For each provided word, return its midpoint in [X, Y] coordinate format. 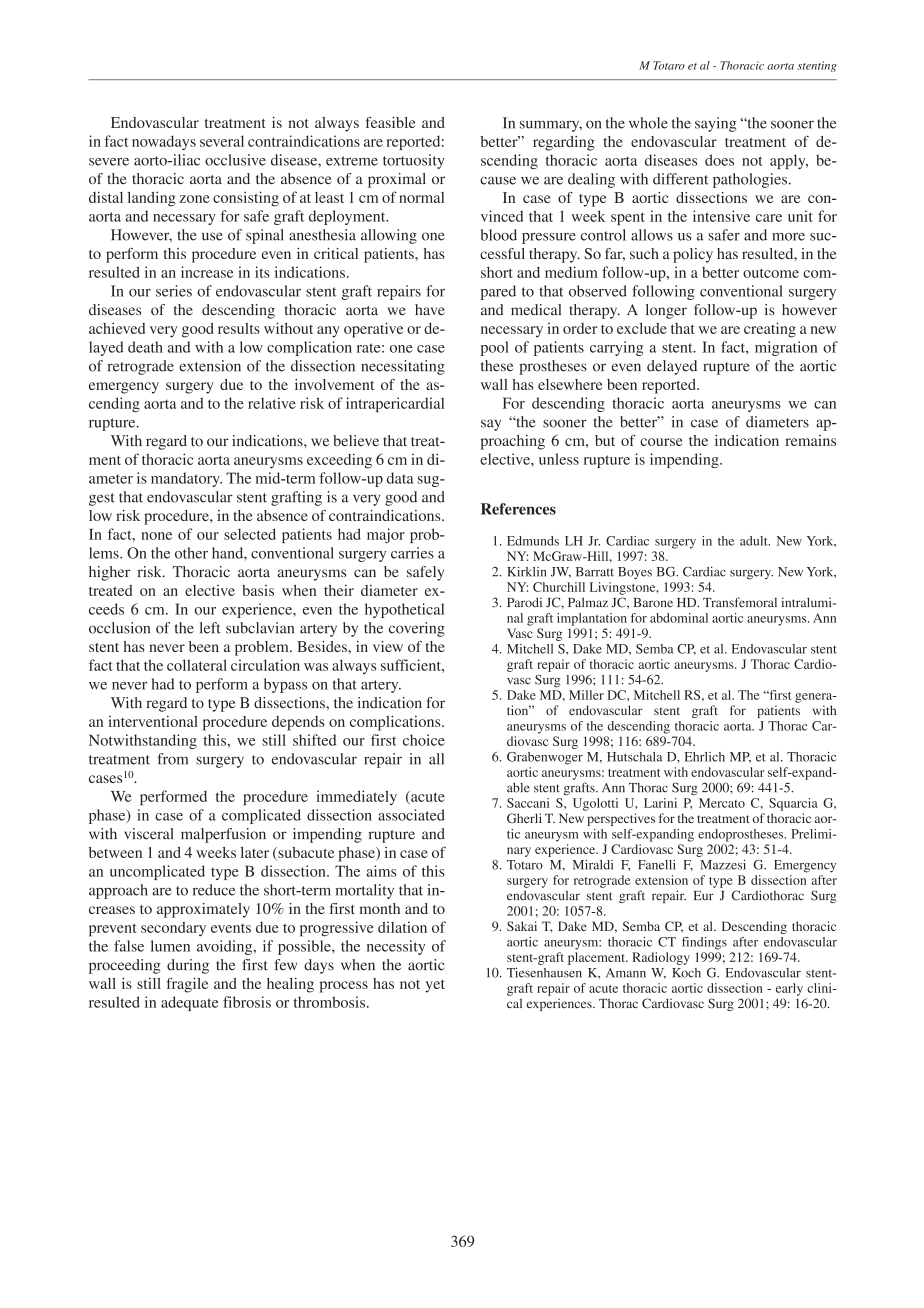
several [222, 141]
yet [435, 986]
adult [755, 541]
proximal [397, 180]
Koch [686, 973]
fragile [187, 985]
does [719, 160]
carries [412, 553]
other [191, 553]
